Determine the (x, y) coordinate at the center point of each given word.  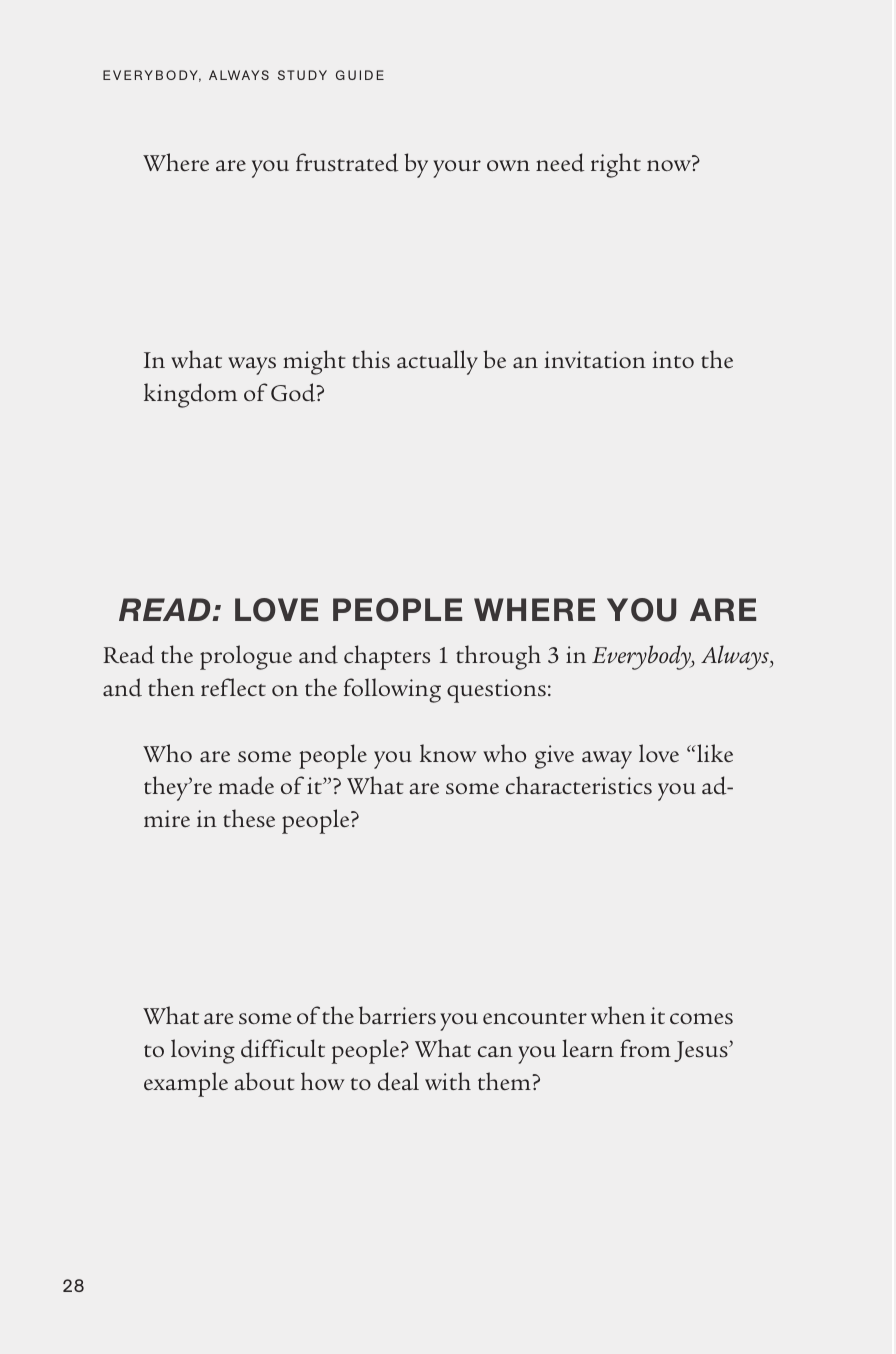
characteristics (579, 785)
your (457, 169)
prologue (246, 657)
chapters (387, 657)
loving (203, 1051)
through (498, 657)
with (448, 1081)
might (314, 362)
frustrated (347, 162)
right (616, 165)
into (673, 359)
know (448, 753)
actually (437, 362)
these (249, 818)
